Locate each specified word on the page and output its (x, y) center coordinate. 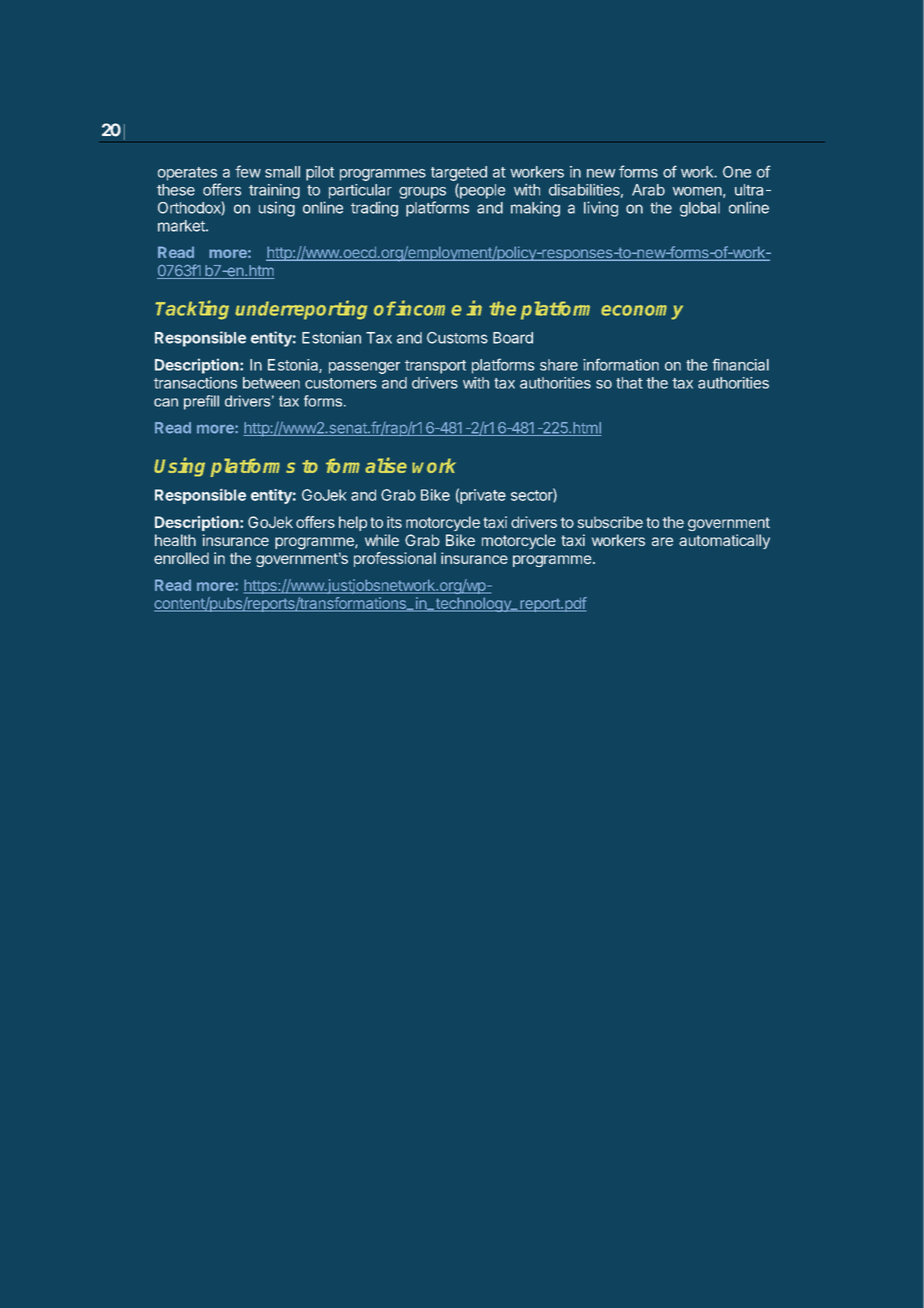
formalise (366, 465)
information (621, 364)
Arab (648, 190)
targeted (459, 173)
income (428, 308)
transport (435, 367)
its (394, 522)
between (271, 383)
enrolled (181, 558)
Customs (457, 338)
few (248, 171)
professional (395, 559)
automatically (724, 541)
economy (642, 312)
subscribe (610, 522)
